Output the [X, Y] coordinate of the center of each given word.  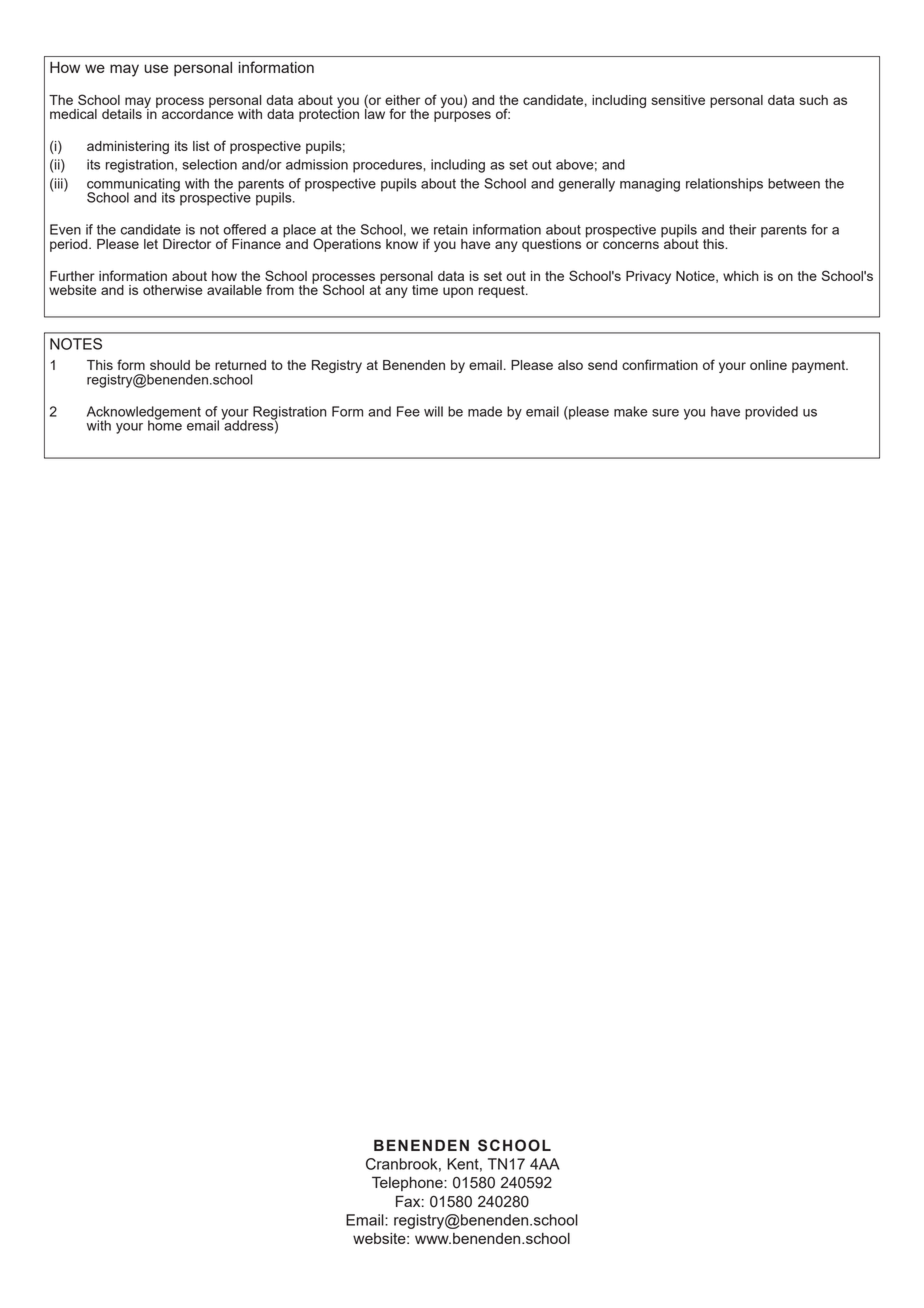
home [165, 424]
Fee [408, 411]
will [433, 411]
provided [771, 413]
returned [240, 365]
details [122, 114]
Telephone [408, 1183]
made [485, 411]
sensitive [678, 100]
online [768, 365]
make [631, 411]
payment [819, 366]
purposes [462, 116]
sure [665, 413]
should [170, 365]
